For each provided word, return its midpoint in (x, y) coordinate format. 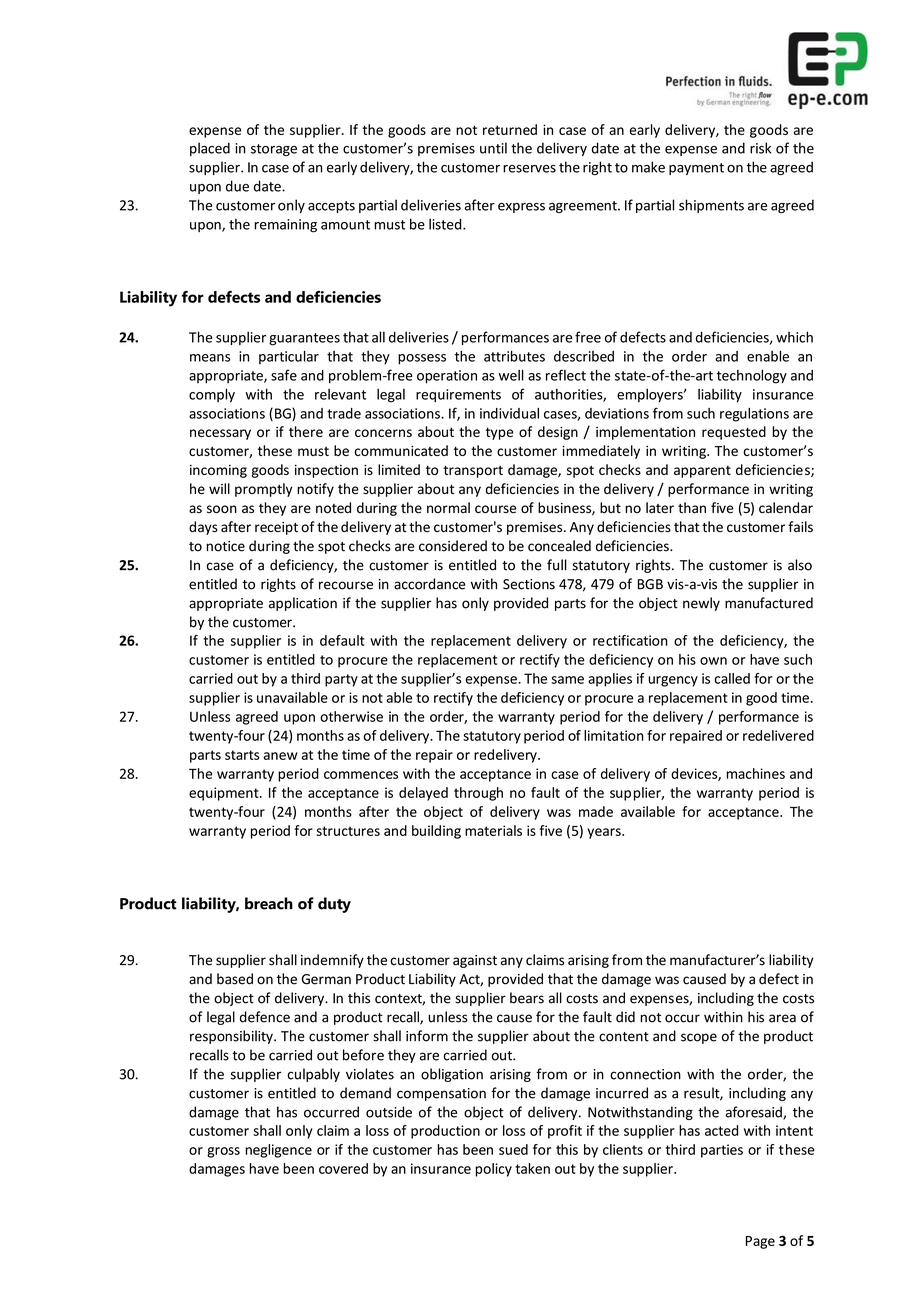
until (493, 148)
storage (274, 150)
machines (755, 773)
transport (473, 471)
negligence (278, 1151)
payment (696, 169)
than (692, 508)
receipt (276, 528)
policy (493, 1170)
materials (493, 830)
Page (760, 1242)
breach (269, 903)
